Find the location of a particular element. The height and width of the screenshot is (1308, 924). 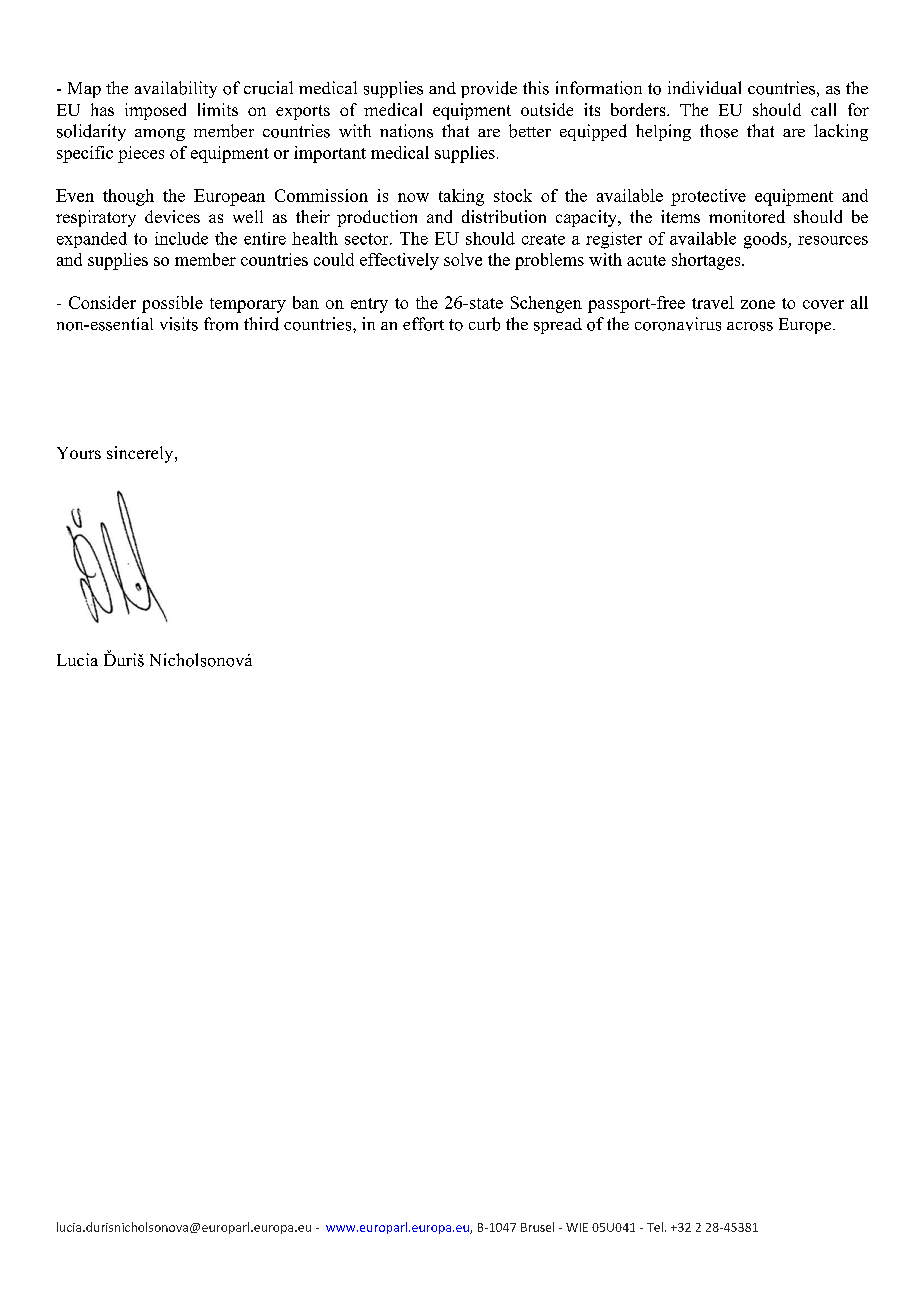

spread is located at coordinates (558, 326).
